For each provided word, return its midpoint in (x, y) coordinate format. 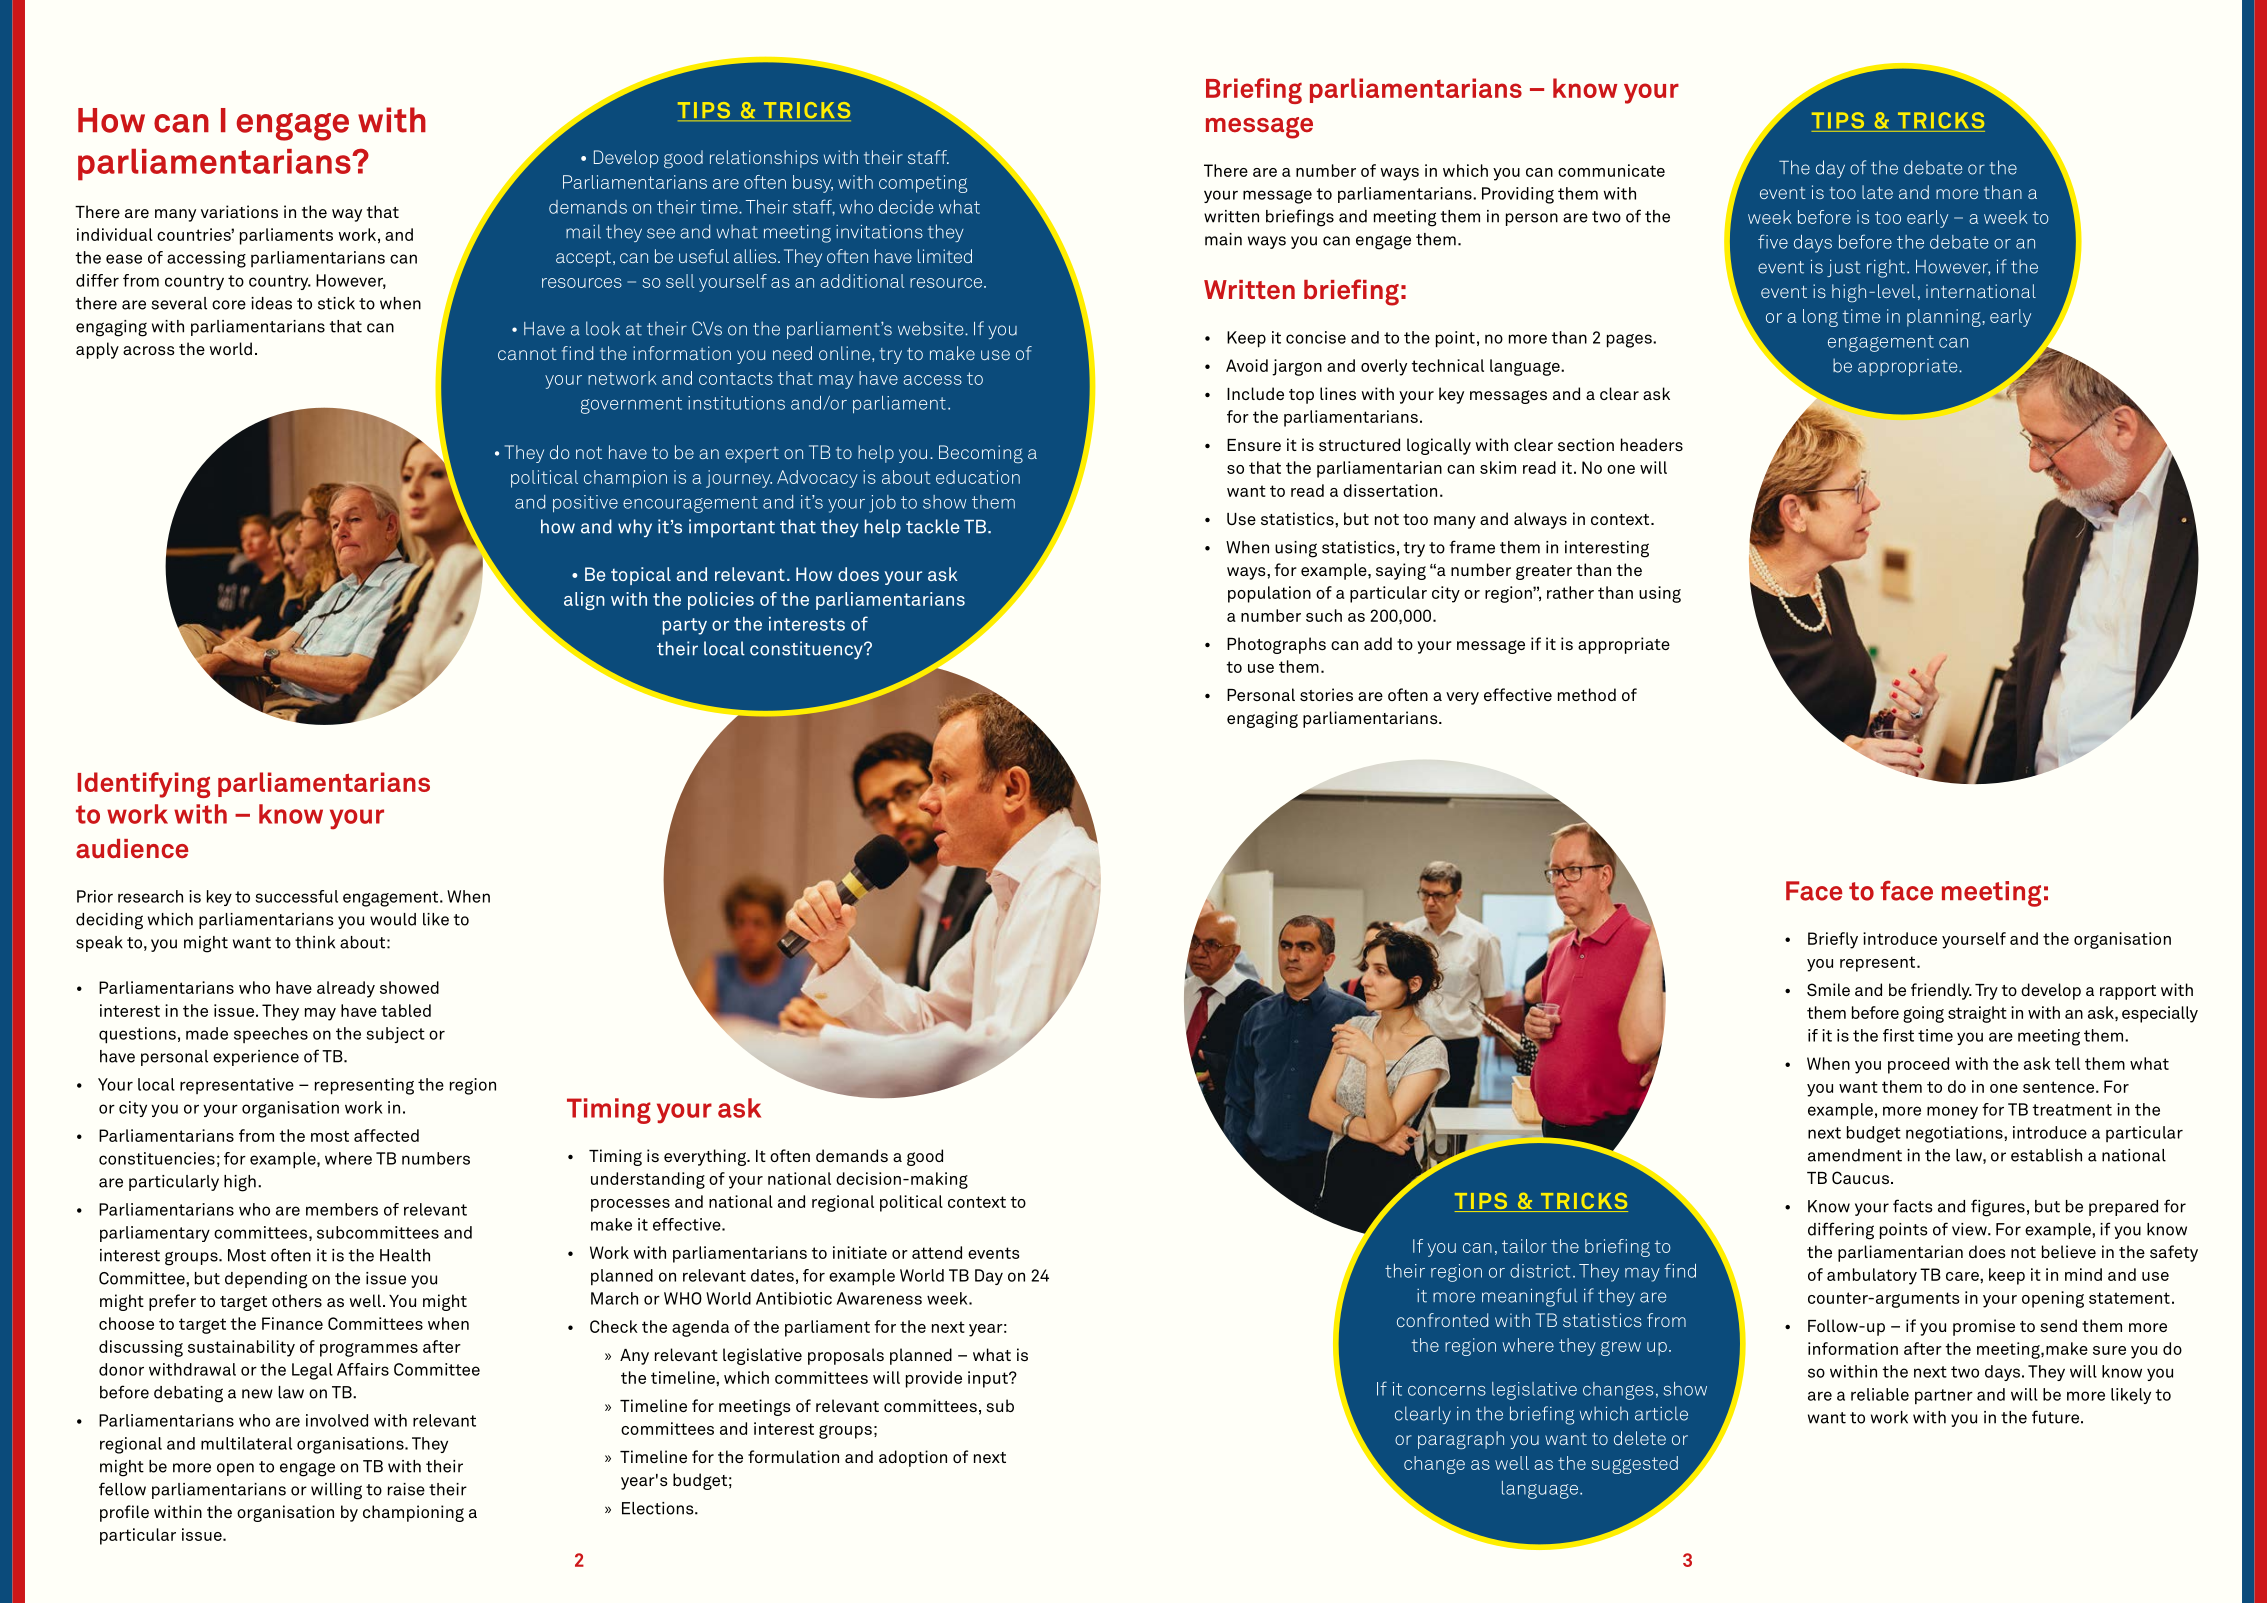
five (1773, 241)
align (584, 601)
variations (239, 211)
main (1223, 239)
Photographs (1276, 645)
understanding (648, 1180)
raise (406, 1489)
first (1898, 1035)
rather (1570, 592)
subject (395, 1035)
